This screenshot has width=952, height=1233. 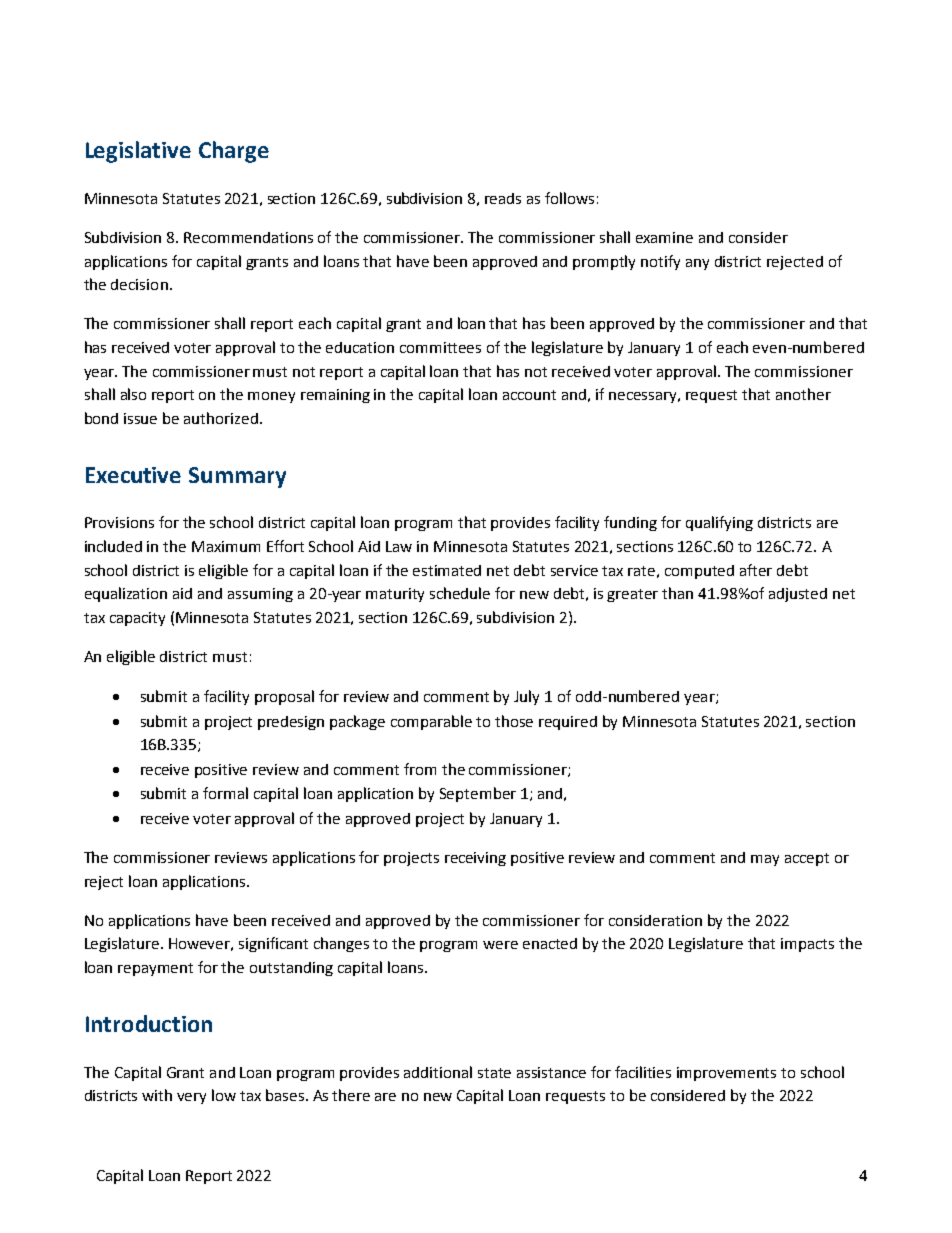 What do you see at coordinates (137, 619) in the screenshot?
I see `capacity` at bounding box center [137, 619].
